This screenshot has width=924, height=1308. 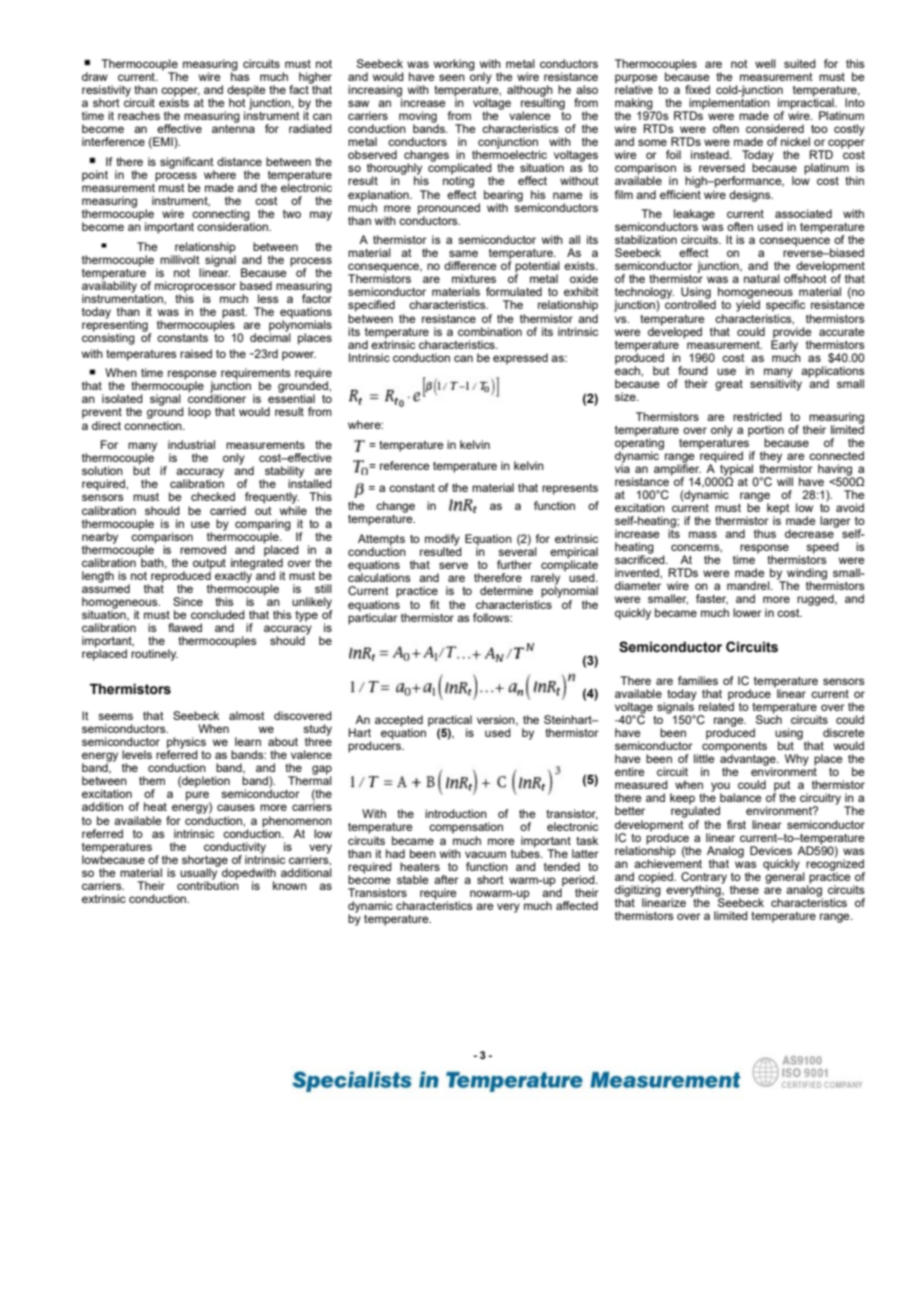 What do you see at coordinates (154, 655) in the screenshot?
I see `routinely` at bounding box center [154, 655].
